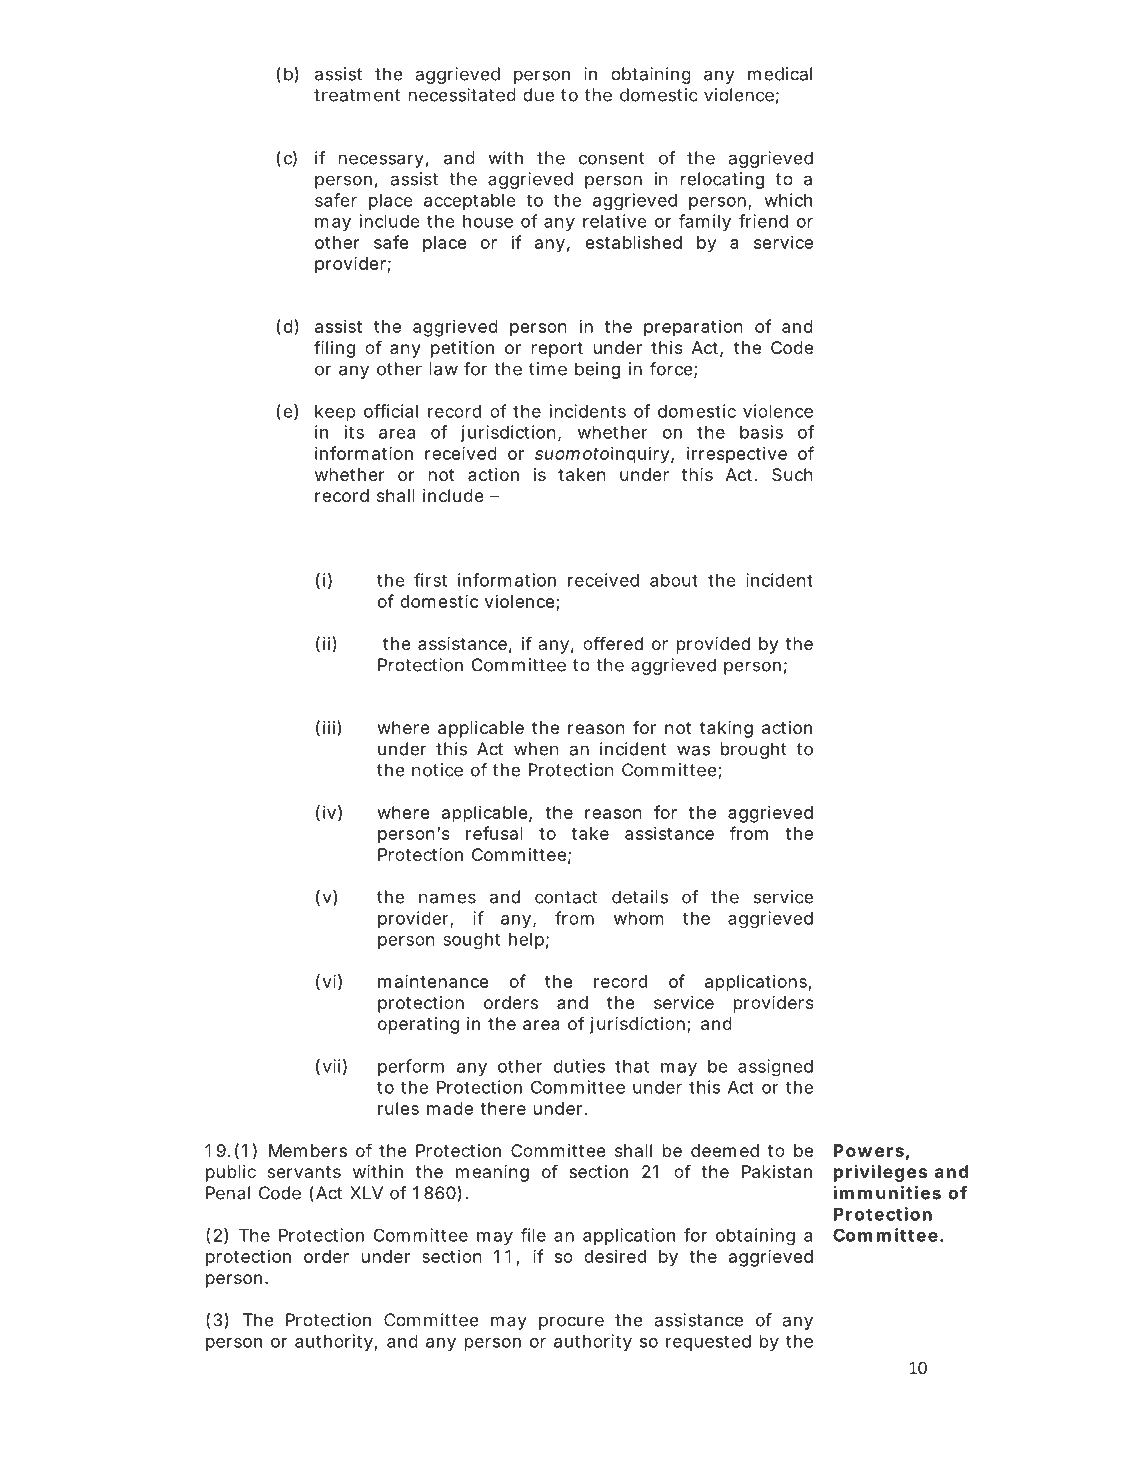 The image size is (1132, 1465). I want to click on brought, so click(753, 750).
